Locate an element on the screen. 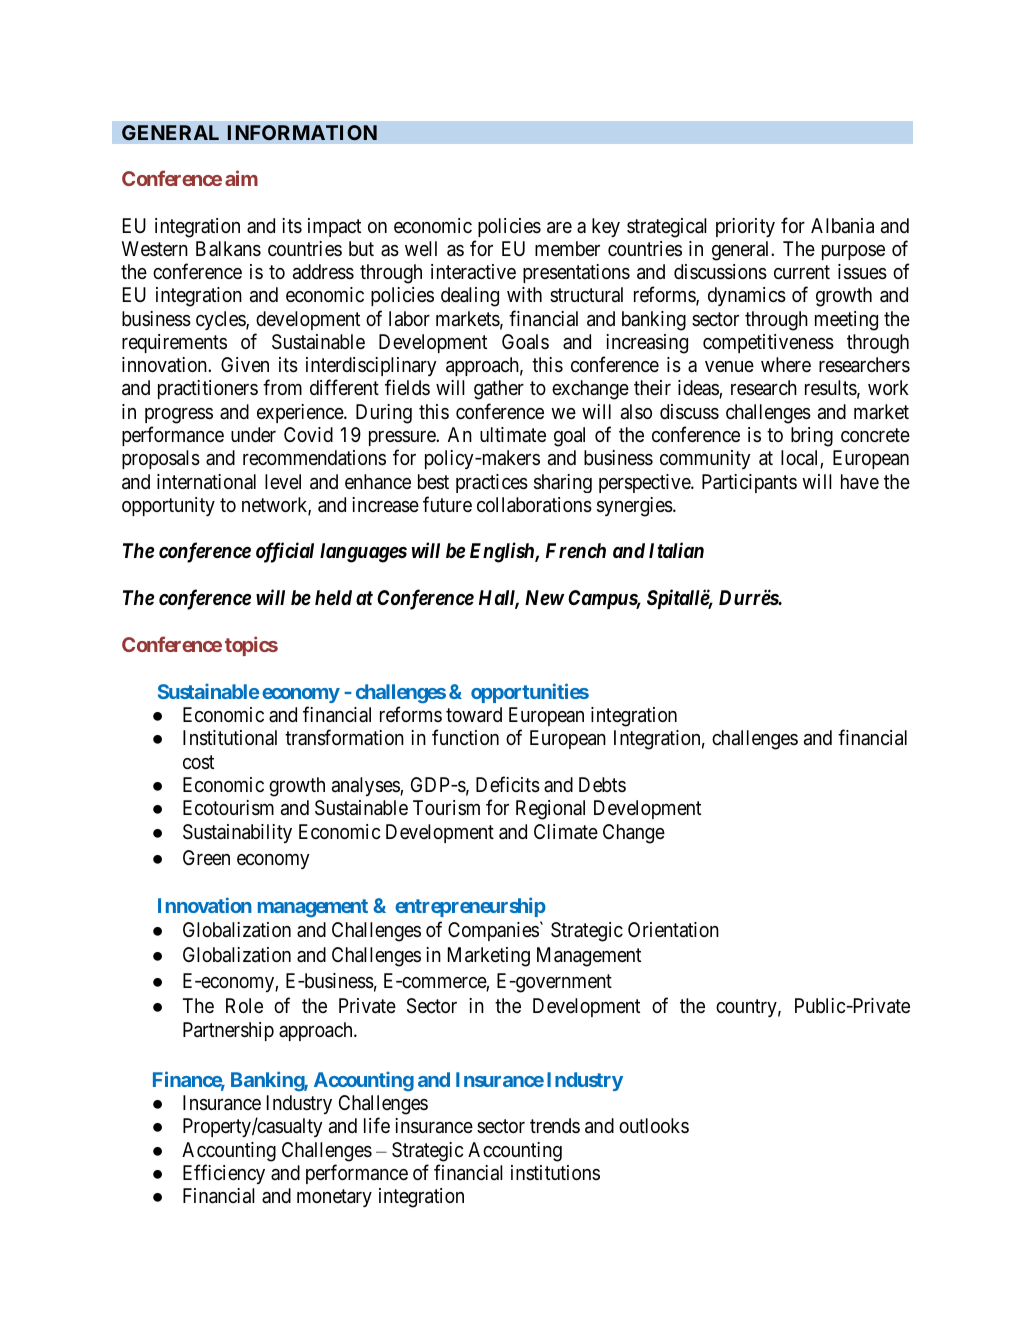  Institutional is located at coordinates (230, 738).
